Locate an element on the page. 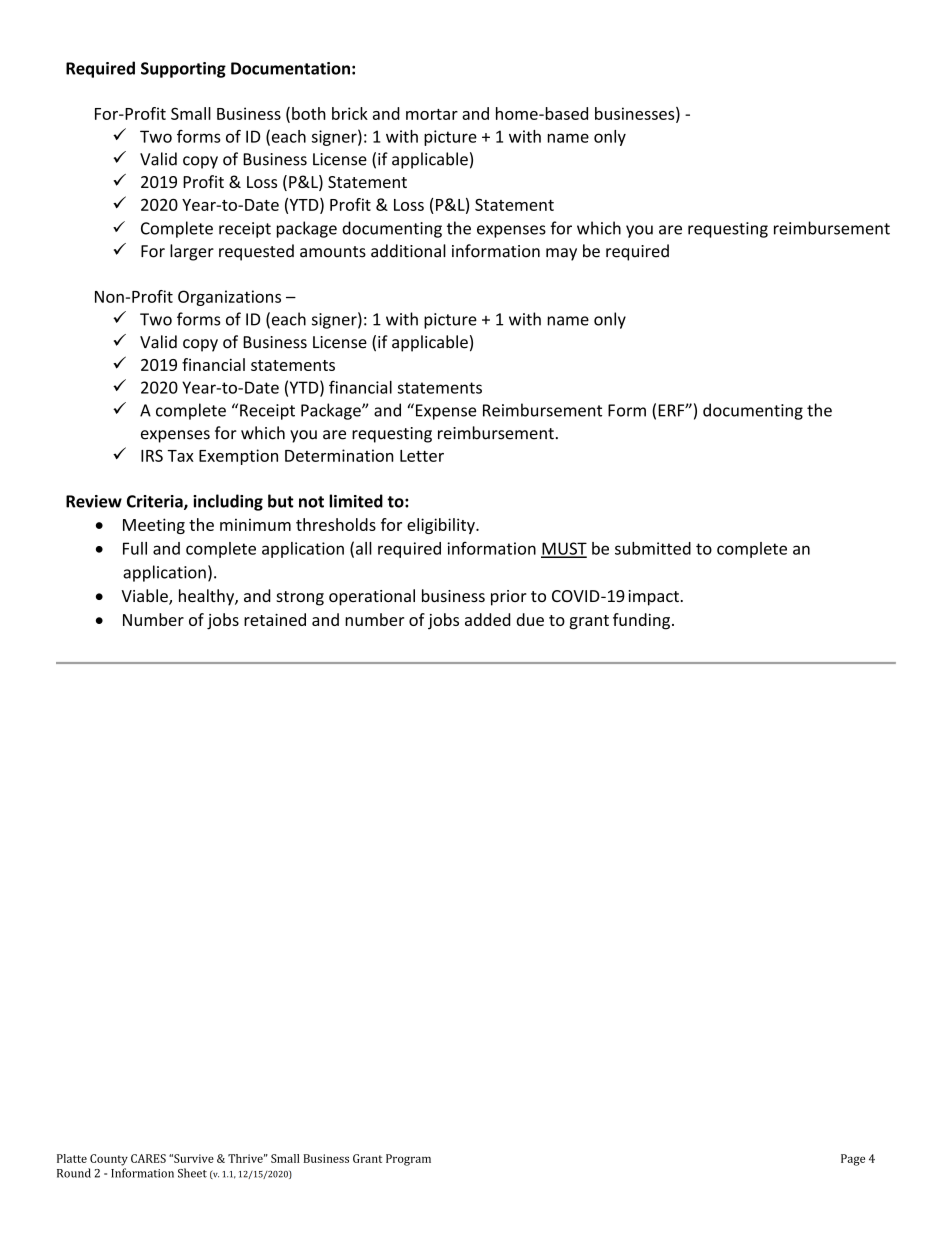 The image size is (952, 1233). Program is located at coordinates (408, 1160).
